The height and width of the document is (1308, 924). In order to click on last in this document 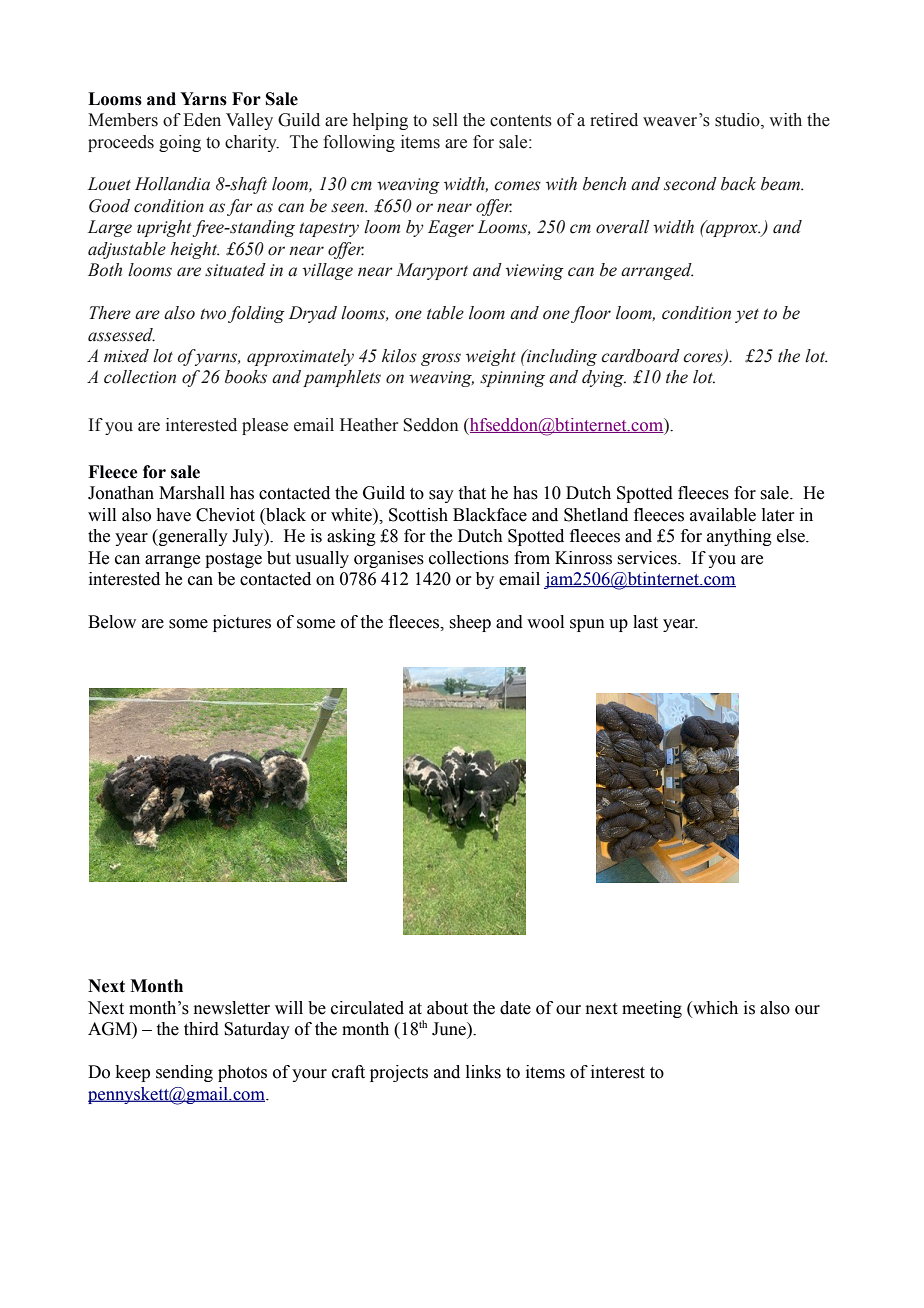, I will do `click(645, 622)`.
